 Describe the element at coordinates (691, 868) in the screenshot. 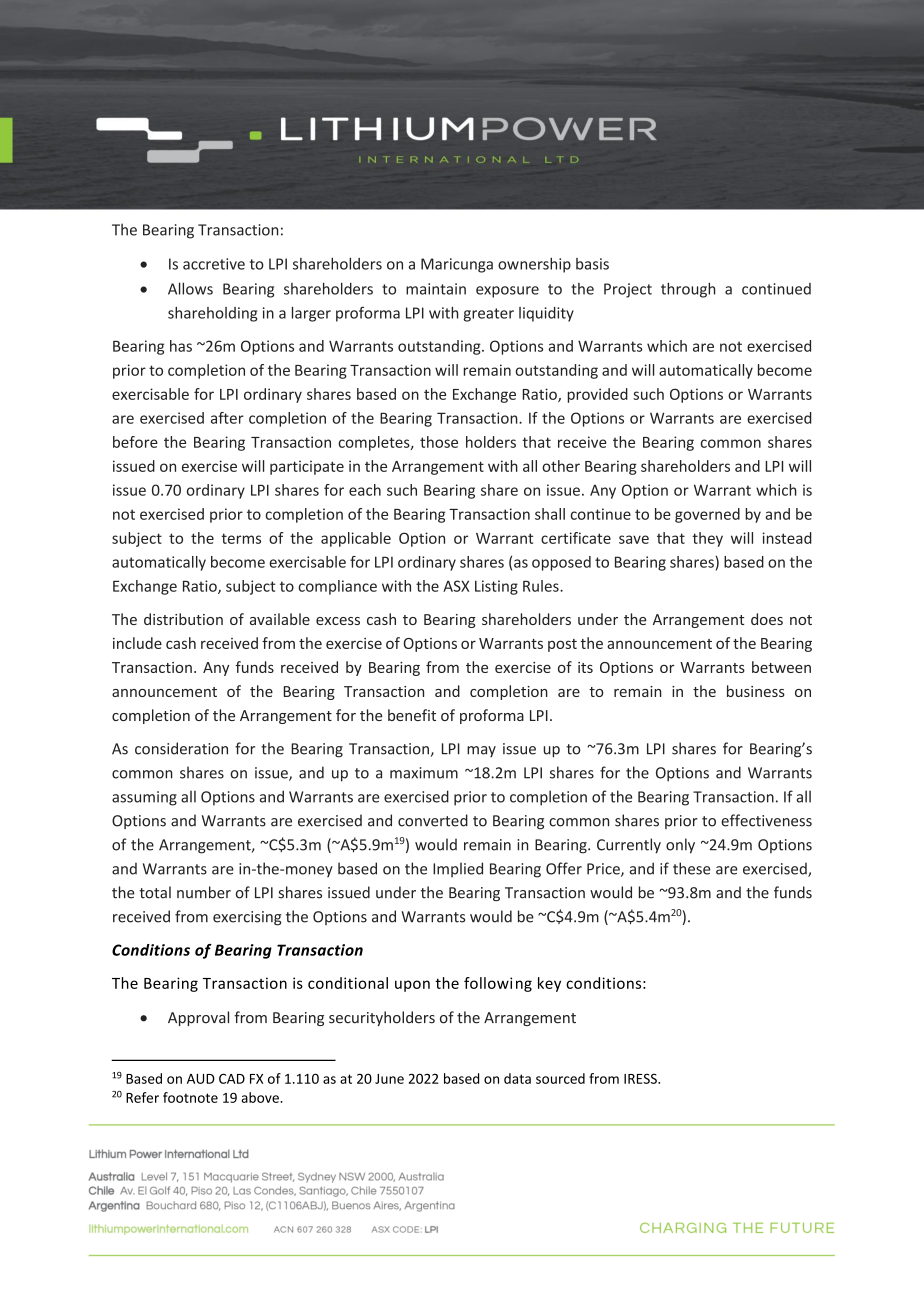

I see `these` at that location.
